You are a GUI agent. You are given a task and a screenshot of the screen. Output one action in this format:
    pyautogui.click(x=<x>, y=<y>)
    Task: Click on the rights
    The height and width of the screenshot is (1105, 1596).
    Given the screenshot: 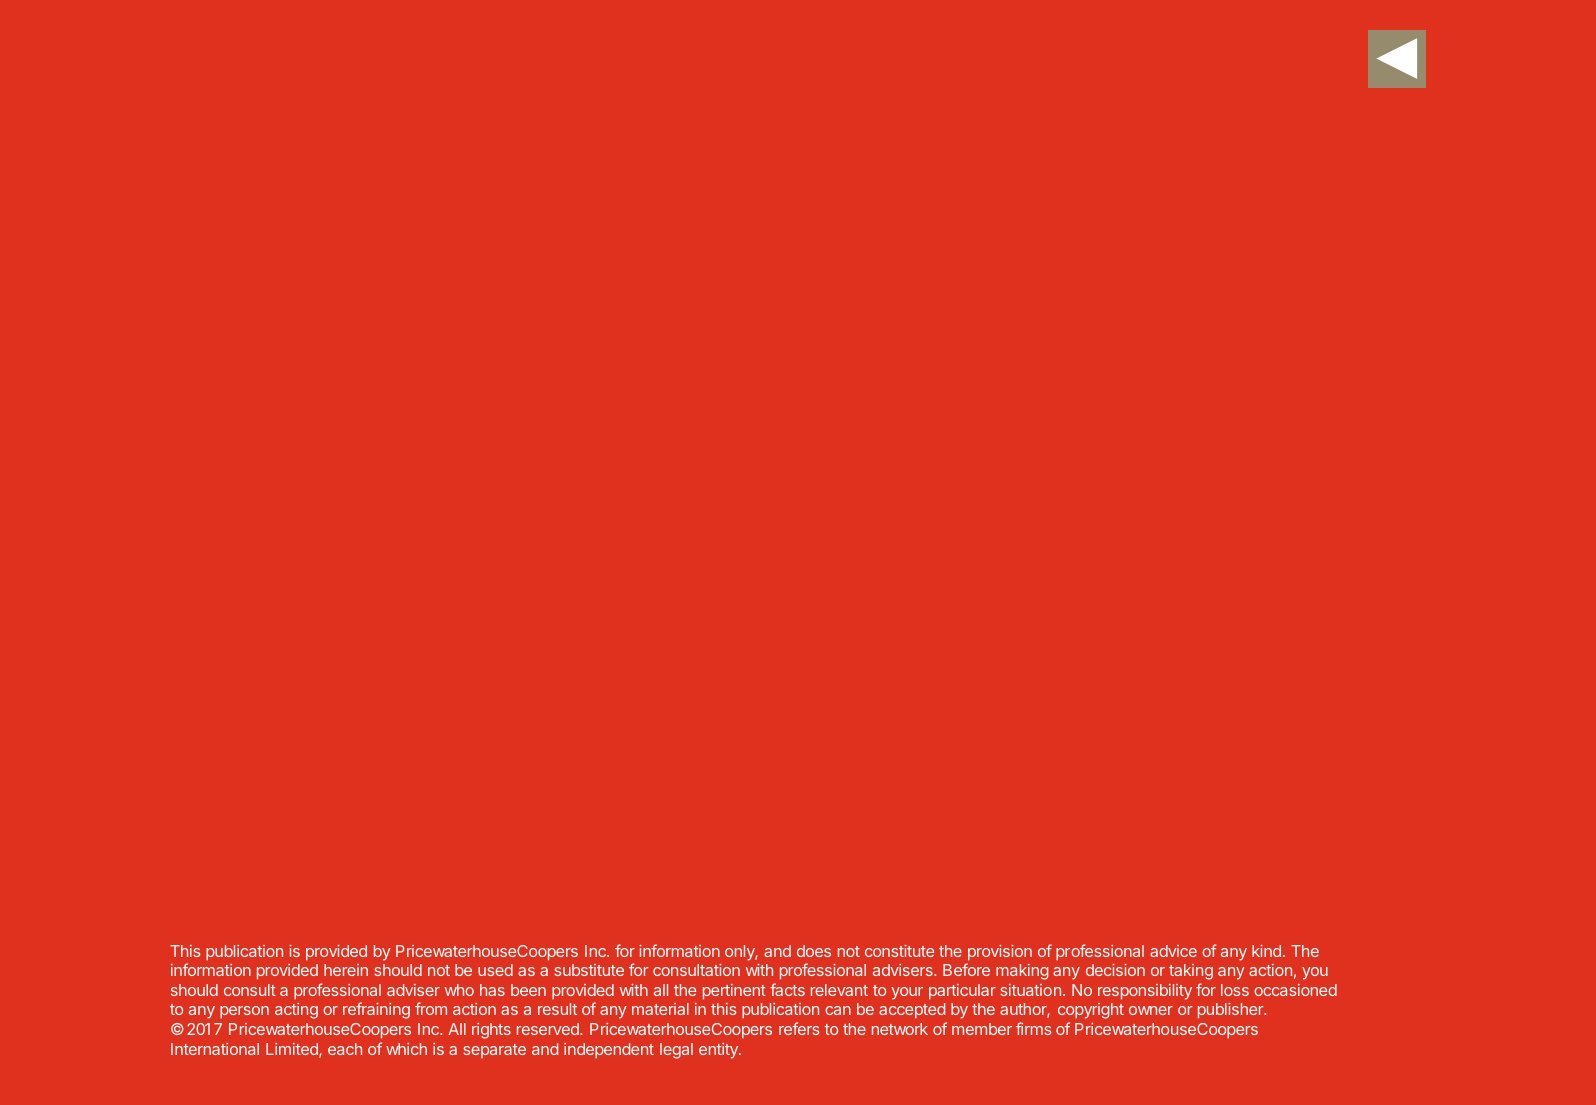 What is the action you would take?
    pyautogui.click(x=491, y=1031)
